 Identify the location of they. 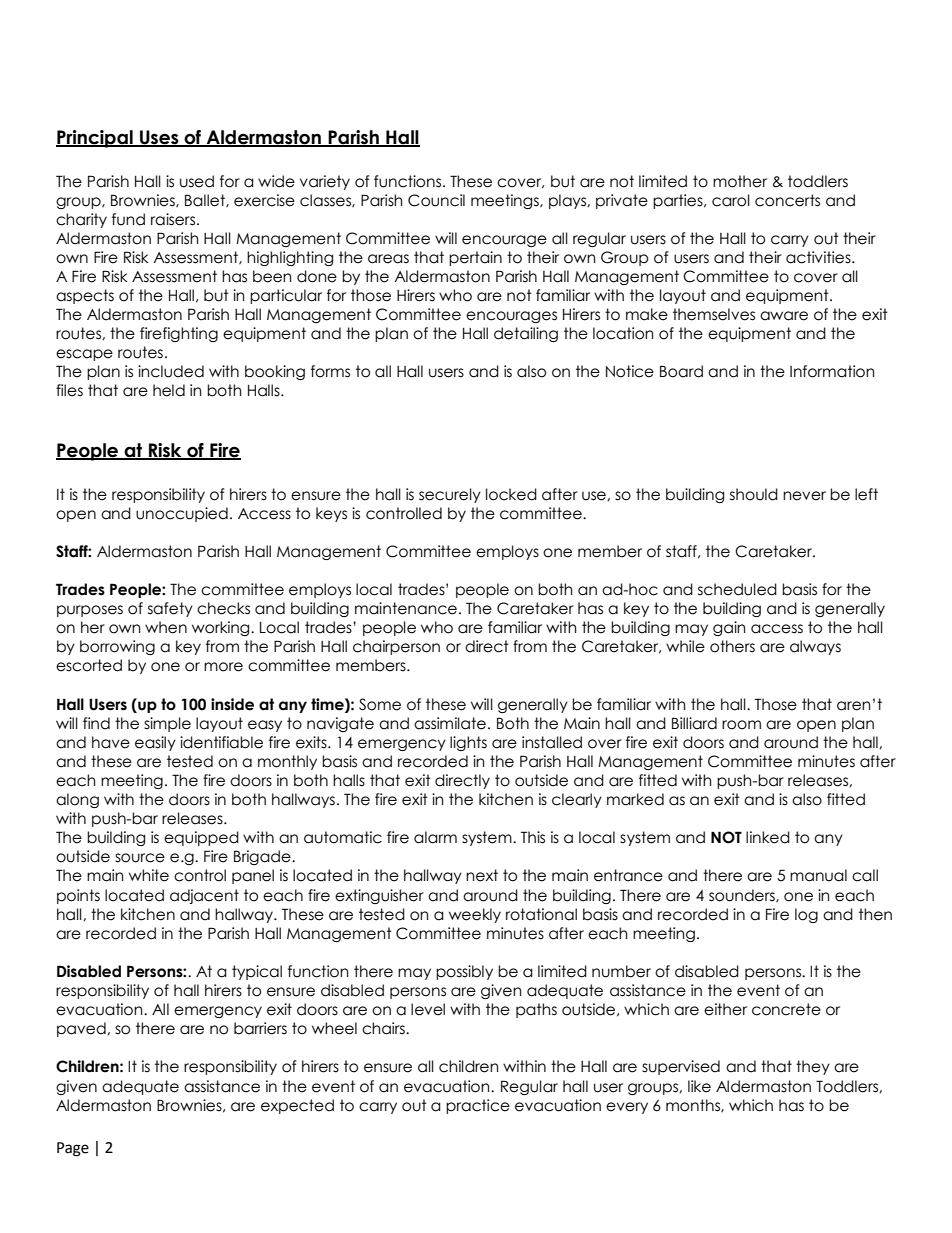
(813, 1067).
